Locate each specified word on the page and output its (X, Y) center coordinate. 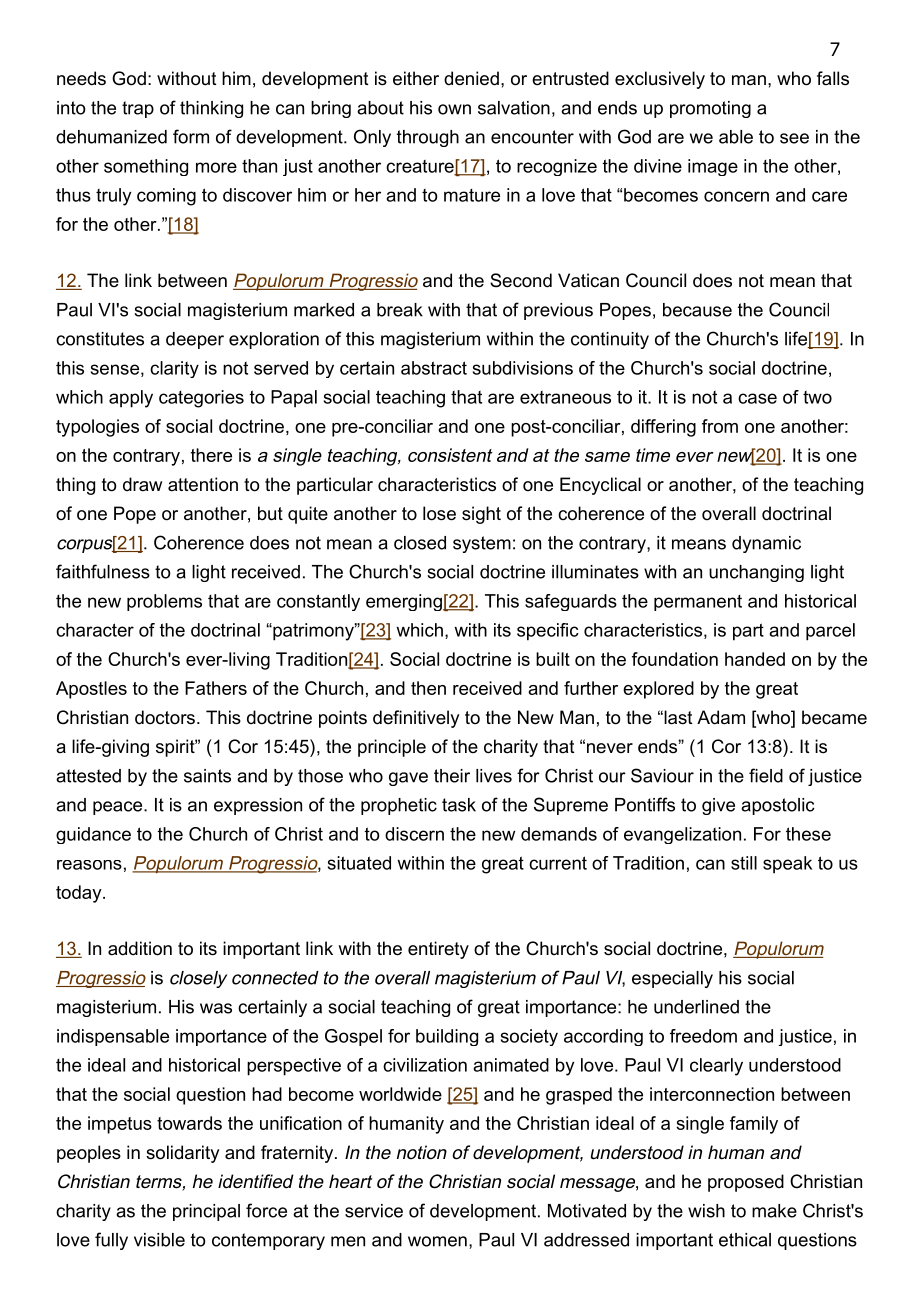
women (437, 1241)
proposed (746, 1183)
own (454, 109)
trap (138, 109)
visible (159, 1240)
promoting (710, 109)
